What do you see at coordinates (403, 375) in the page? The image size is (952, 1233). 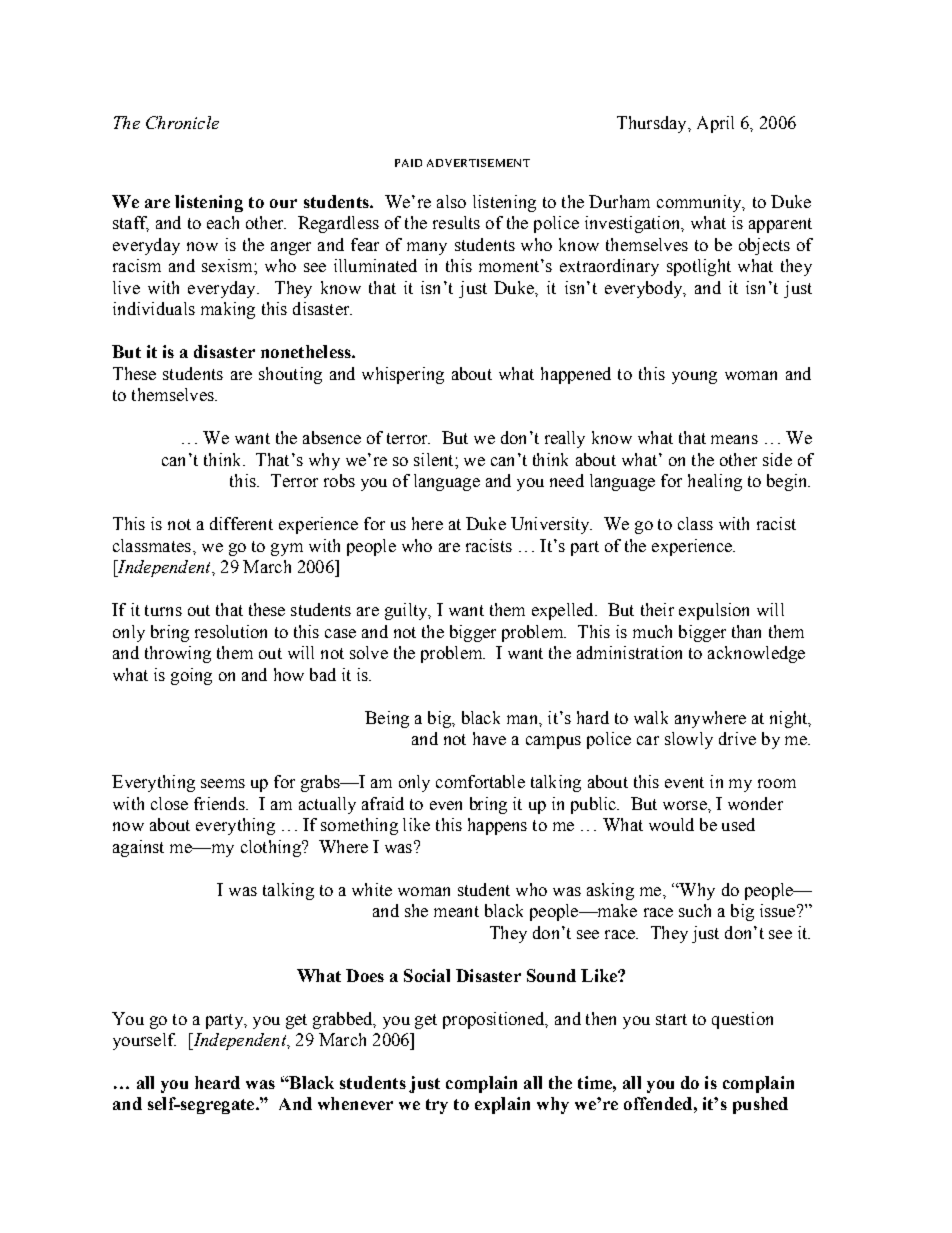 I see `whispering` at bounding box center [403, 375].
